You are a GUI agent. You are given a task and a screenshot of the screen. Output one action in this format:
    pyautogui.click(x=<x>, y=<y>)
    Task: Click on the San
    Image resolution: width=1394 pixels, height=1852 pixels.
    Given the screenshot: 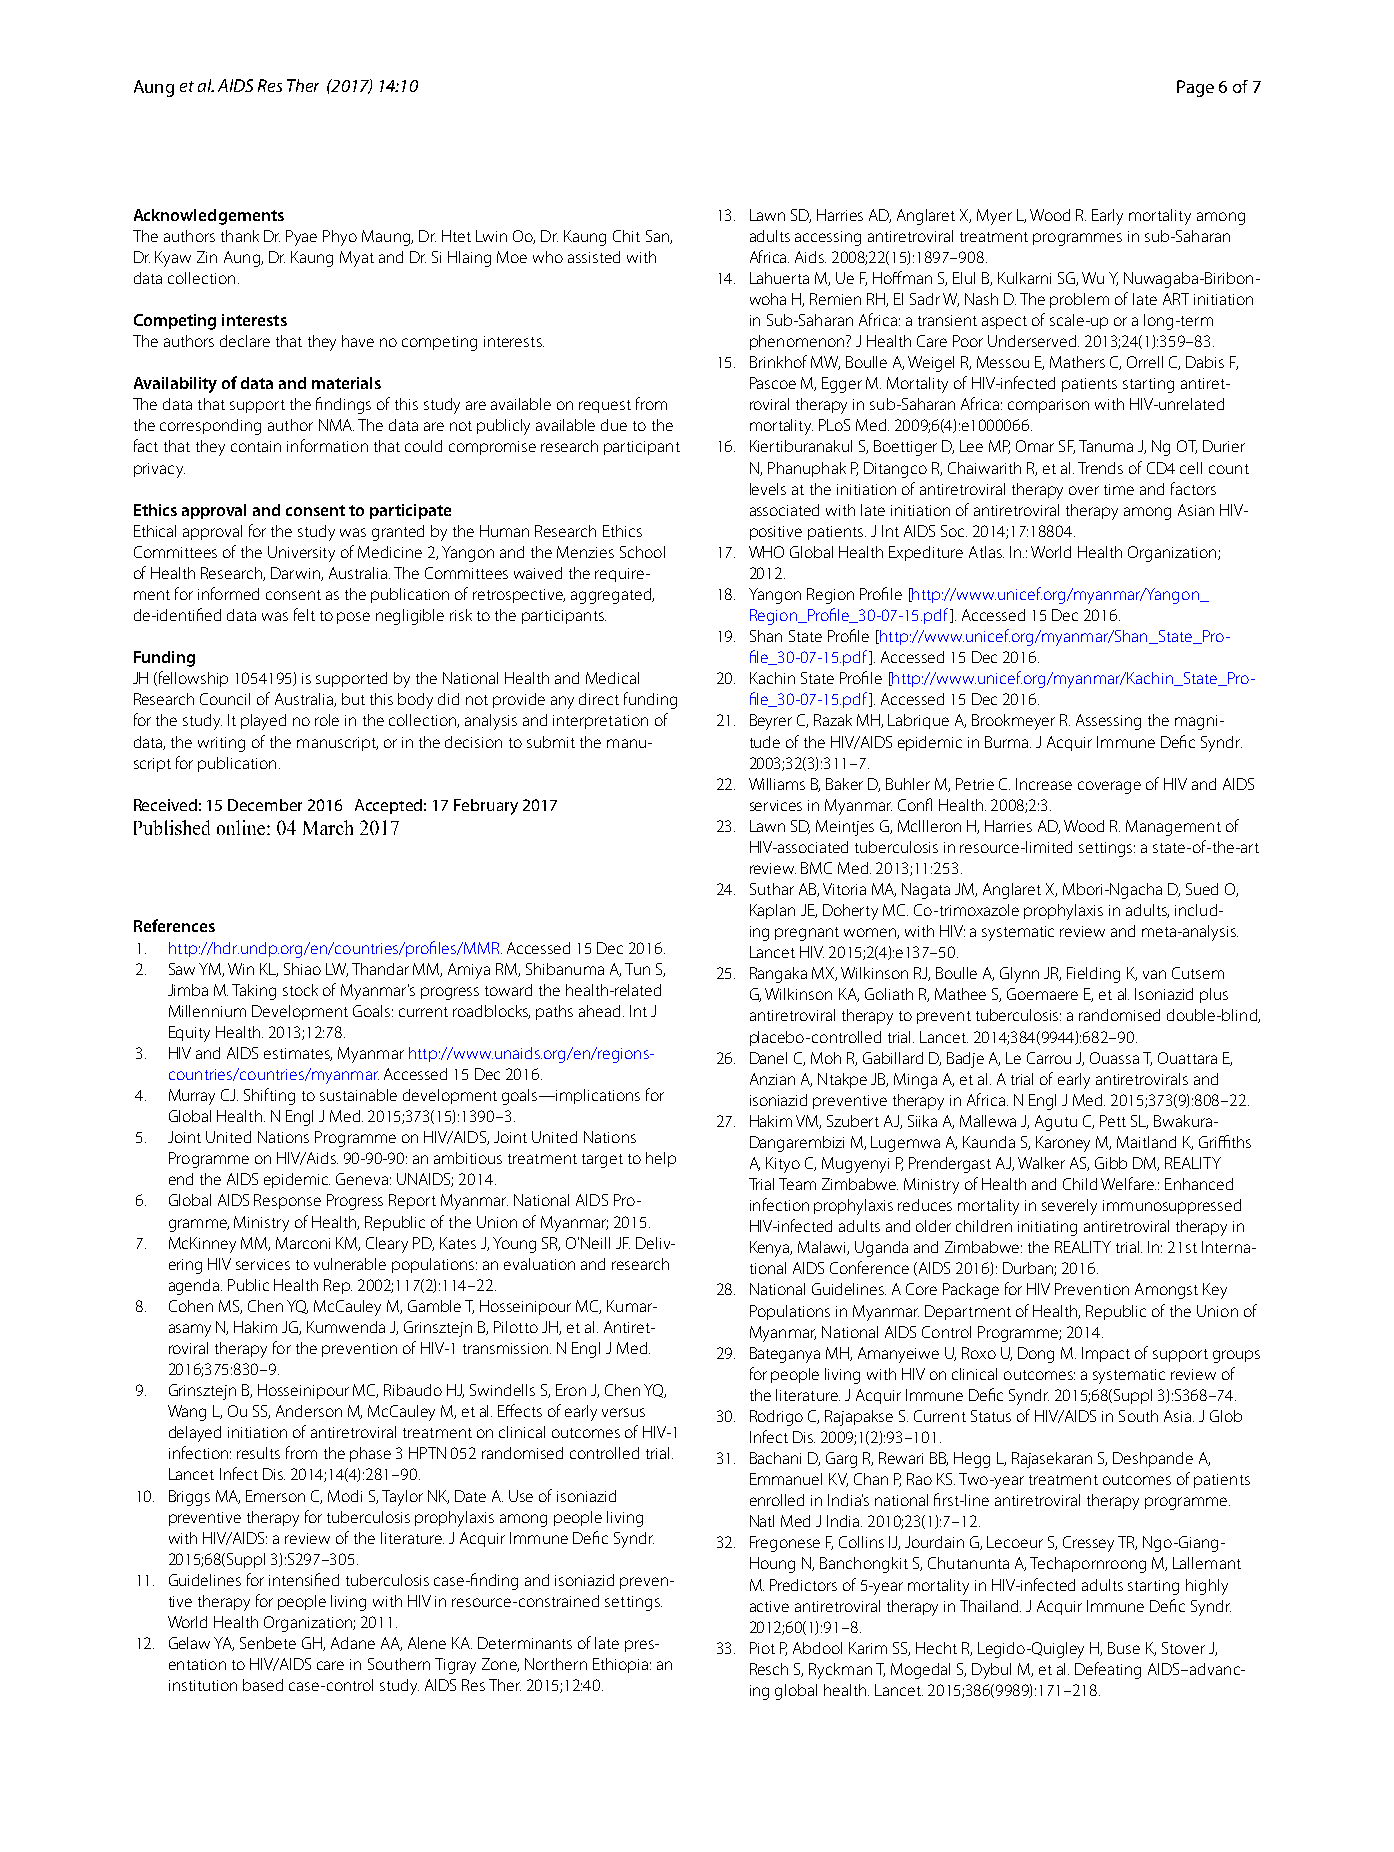 What is the action you would take?
    pyautogui.click(x=658, y=237)
